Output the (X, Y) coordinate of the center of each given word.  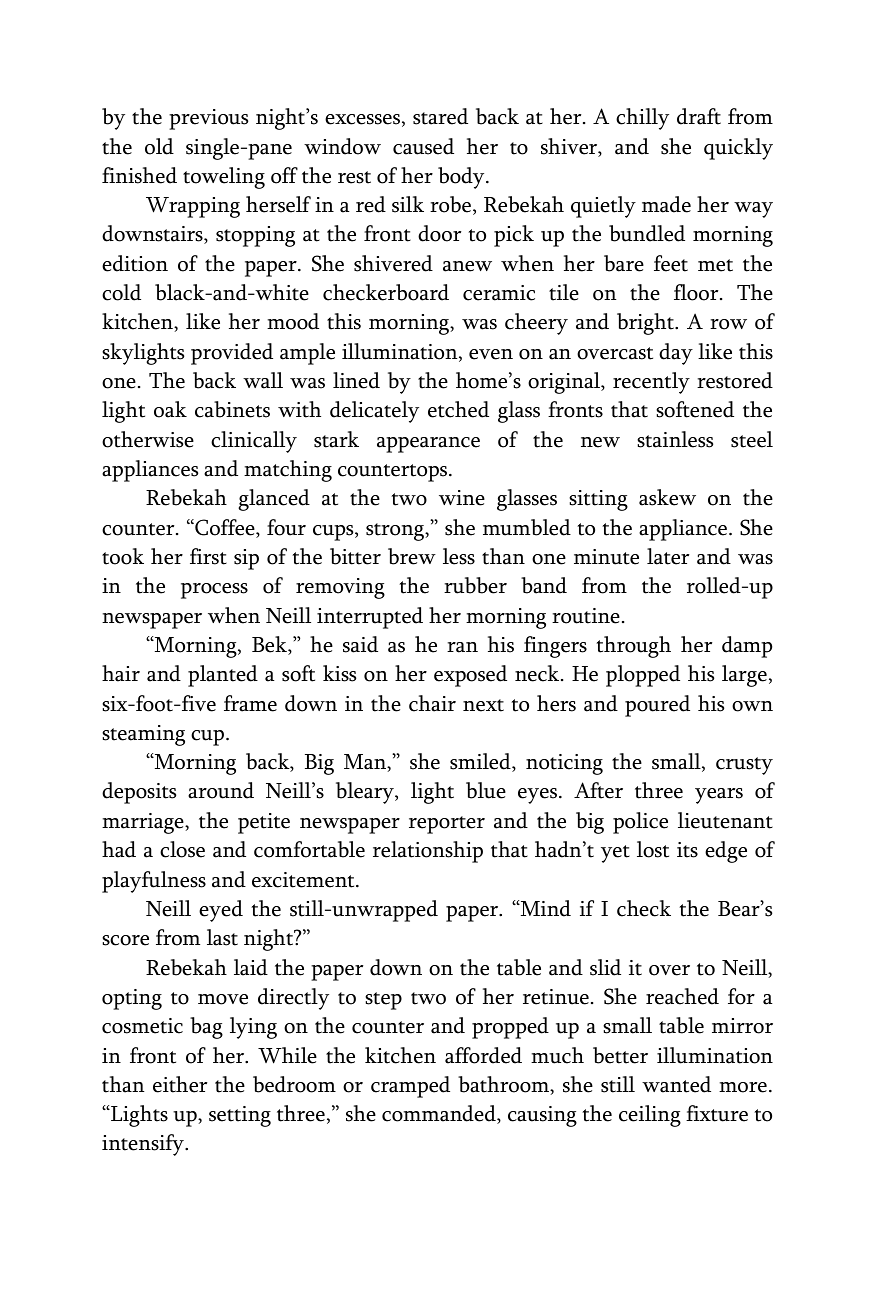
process (214, 591)
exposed (470, 676)
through (633, 647)
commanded (440, 1114)
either (180, 1084)
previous (208, 119)
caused (423, 146)
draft (699, 116)
